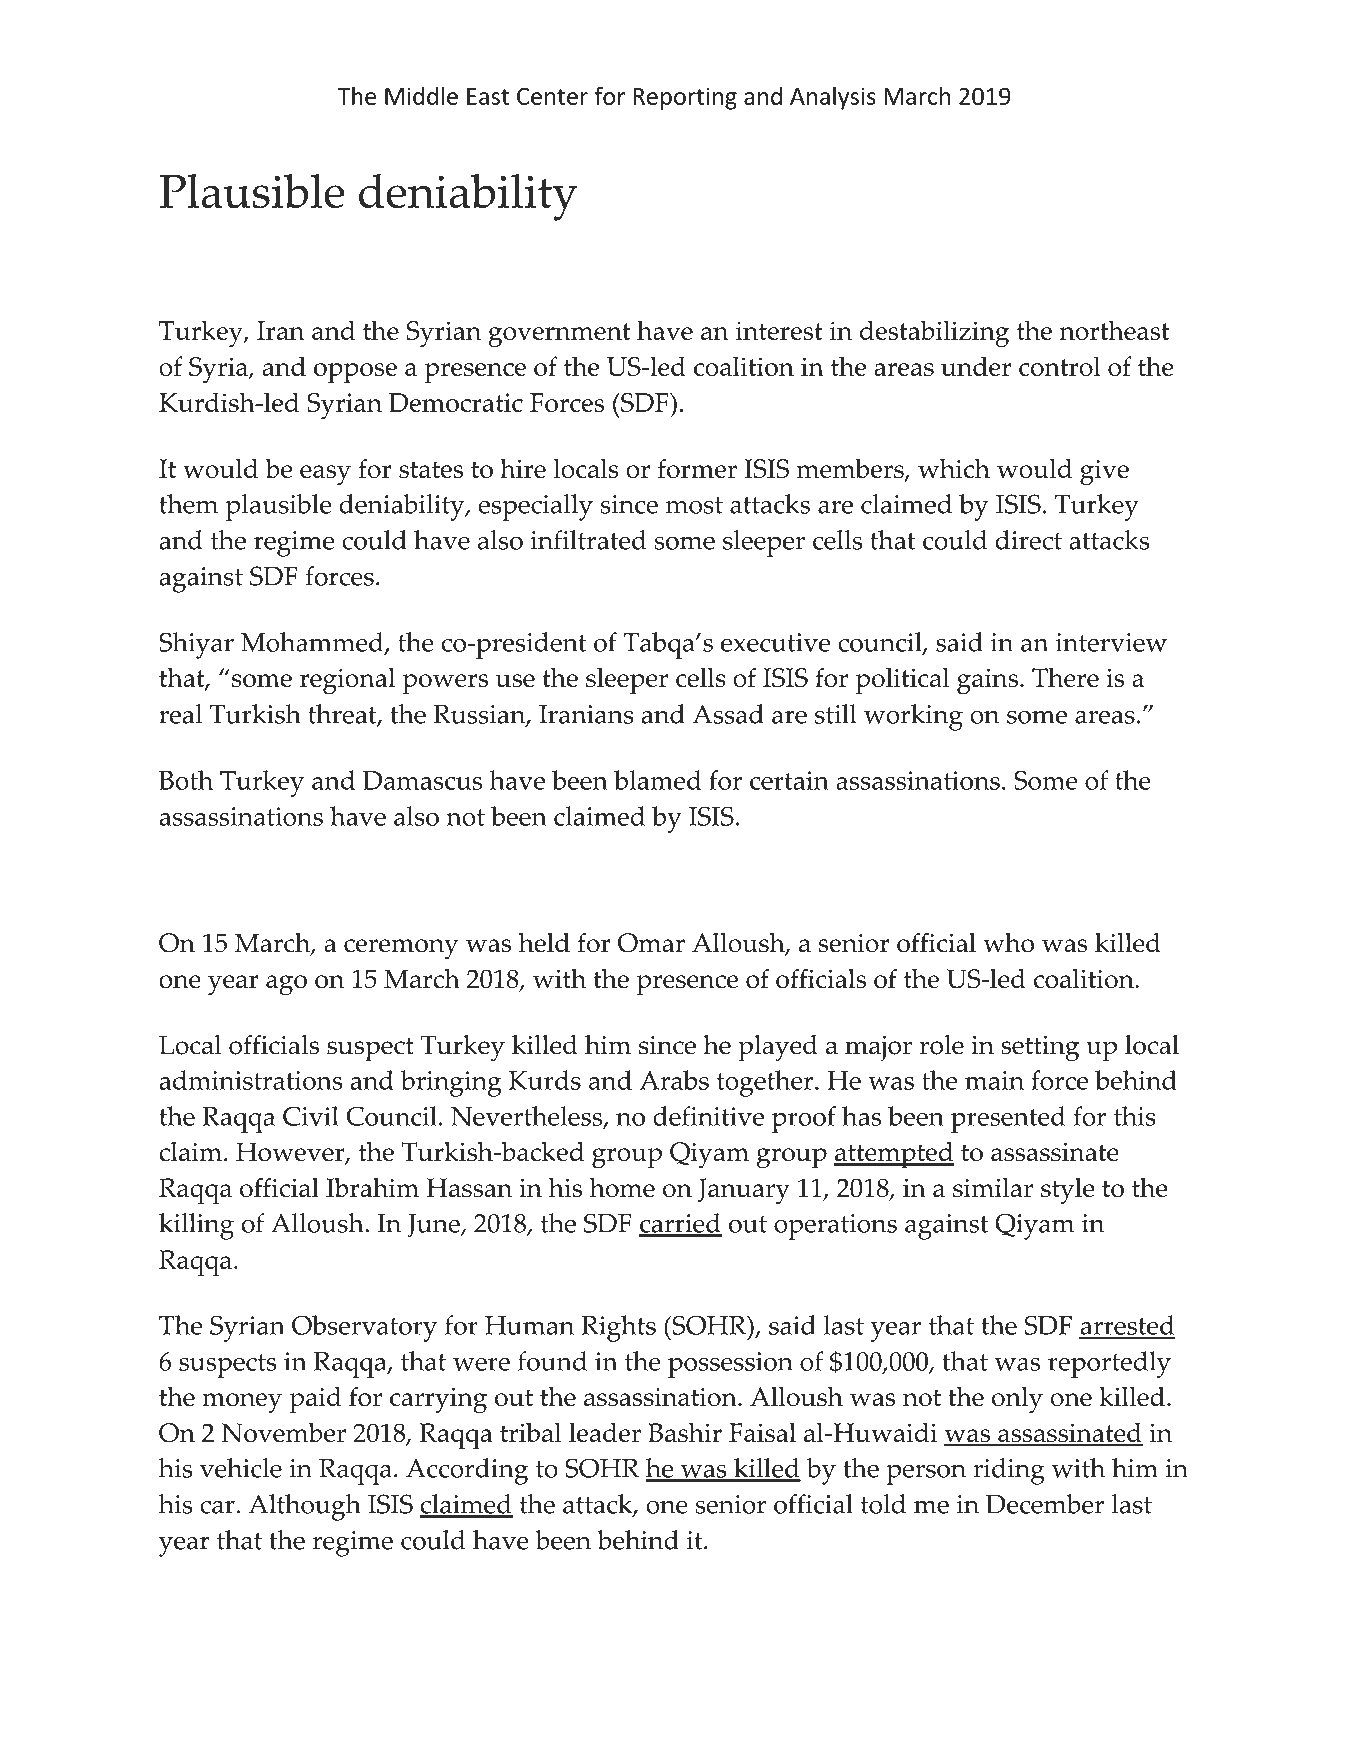 The height and width of the screenshot is (1746, 1349). What do you see at coordinates (284, 1432) in the screenshot?
I see `November` at bounding box center [284, 1432].
